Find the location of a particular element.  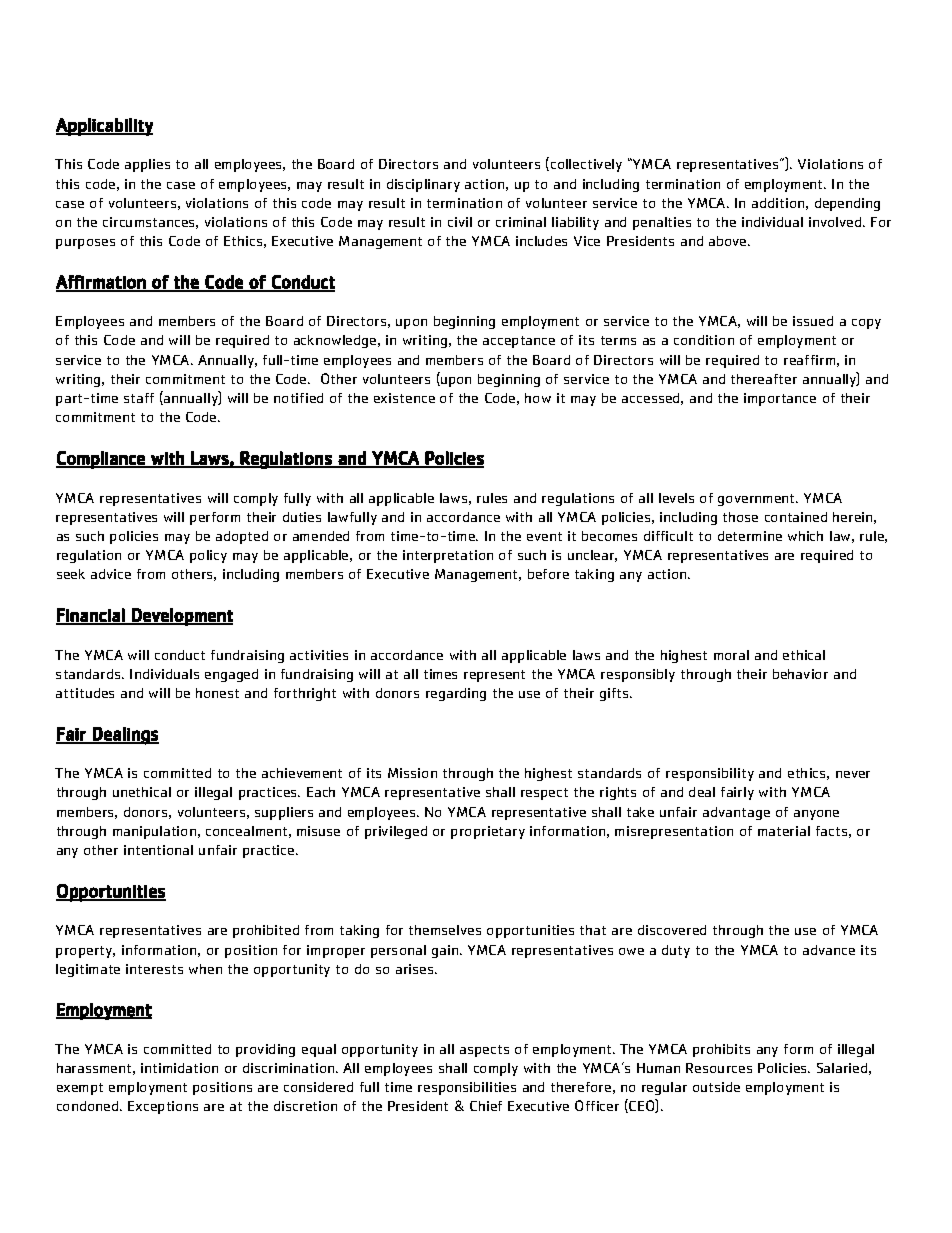

government is located at coordinates (757, 500).
